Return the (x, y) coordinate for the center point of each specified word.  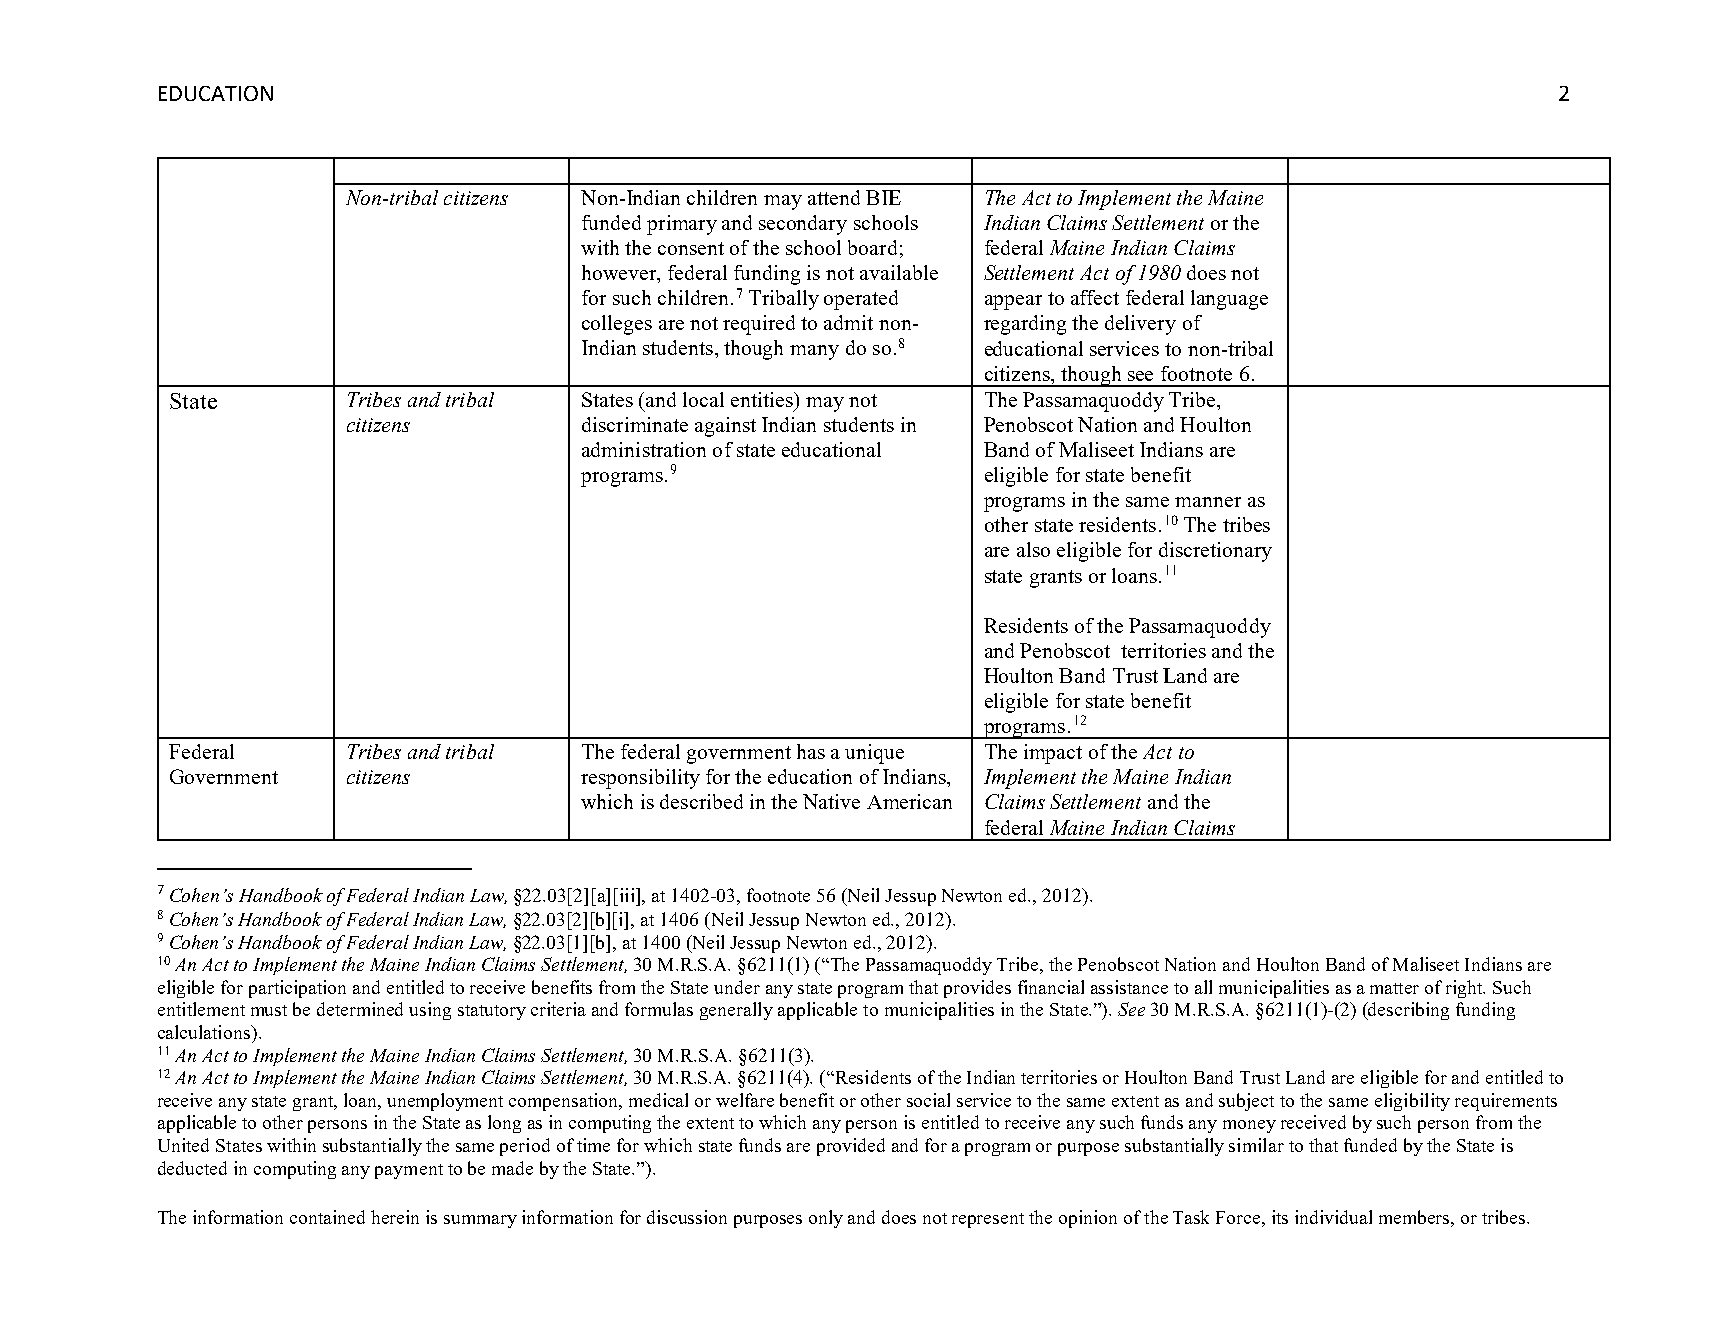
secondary (803, 225)
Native (831, 801)
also (1033, 549)
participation (297, 989)
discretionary (1215, 552)
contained (327, 1217)
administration (644, 449)
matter (1394, 988)
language (1229, 300)
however (620, 274)
